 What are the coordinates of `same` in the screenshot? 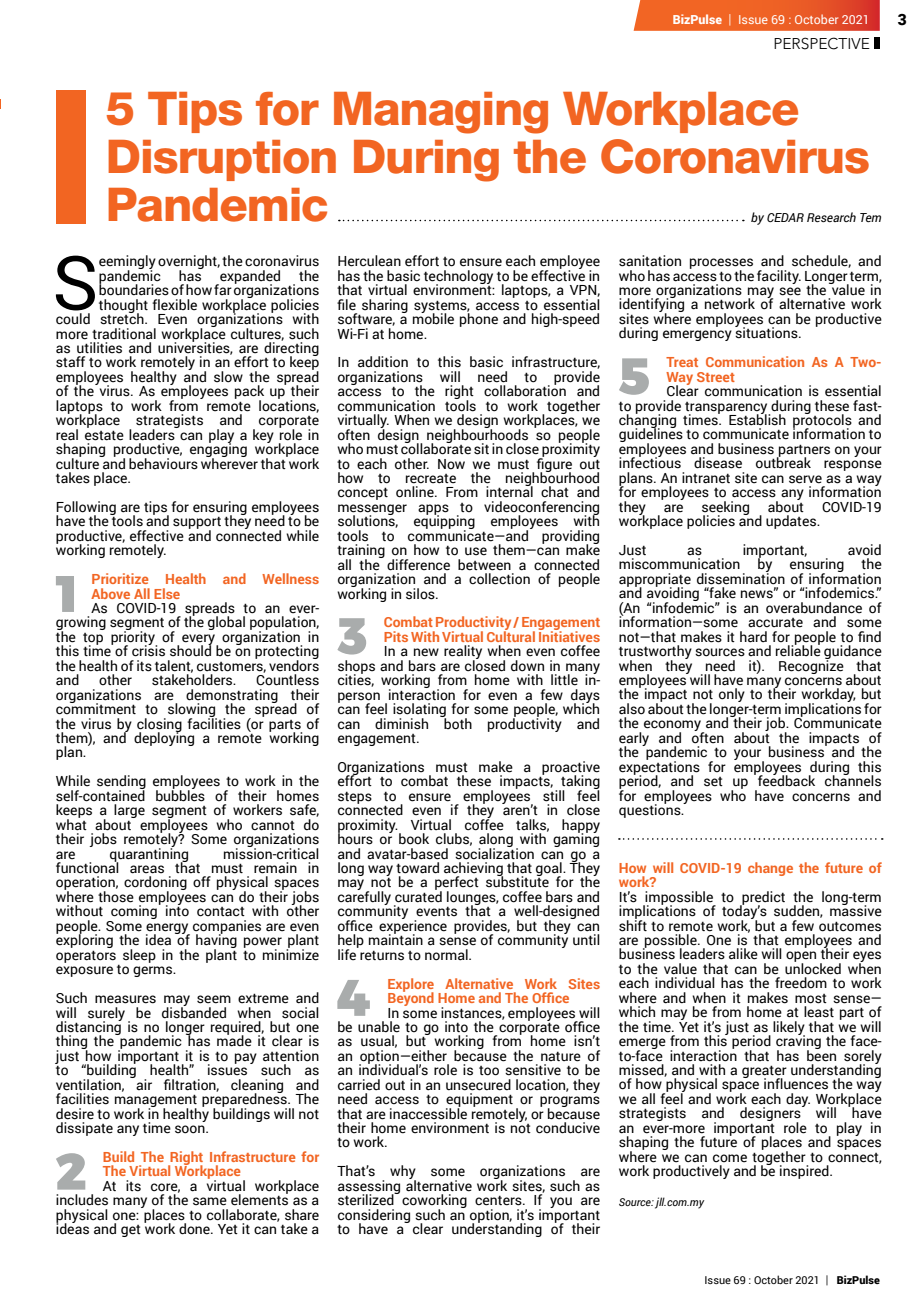 It's located at (210, 1201).
